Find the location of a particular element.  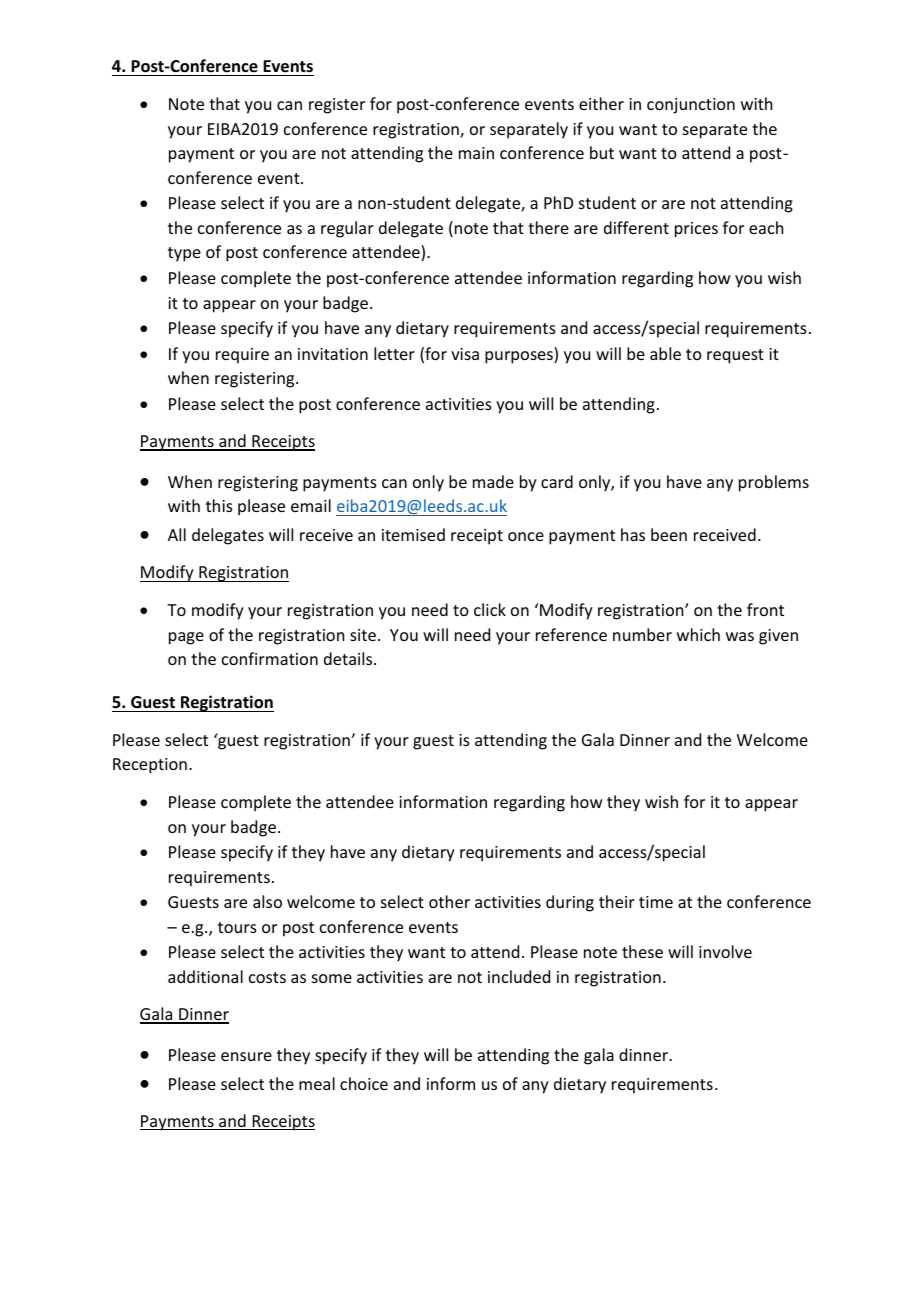

page is located at coordinates (186, 638).
